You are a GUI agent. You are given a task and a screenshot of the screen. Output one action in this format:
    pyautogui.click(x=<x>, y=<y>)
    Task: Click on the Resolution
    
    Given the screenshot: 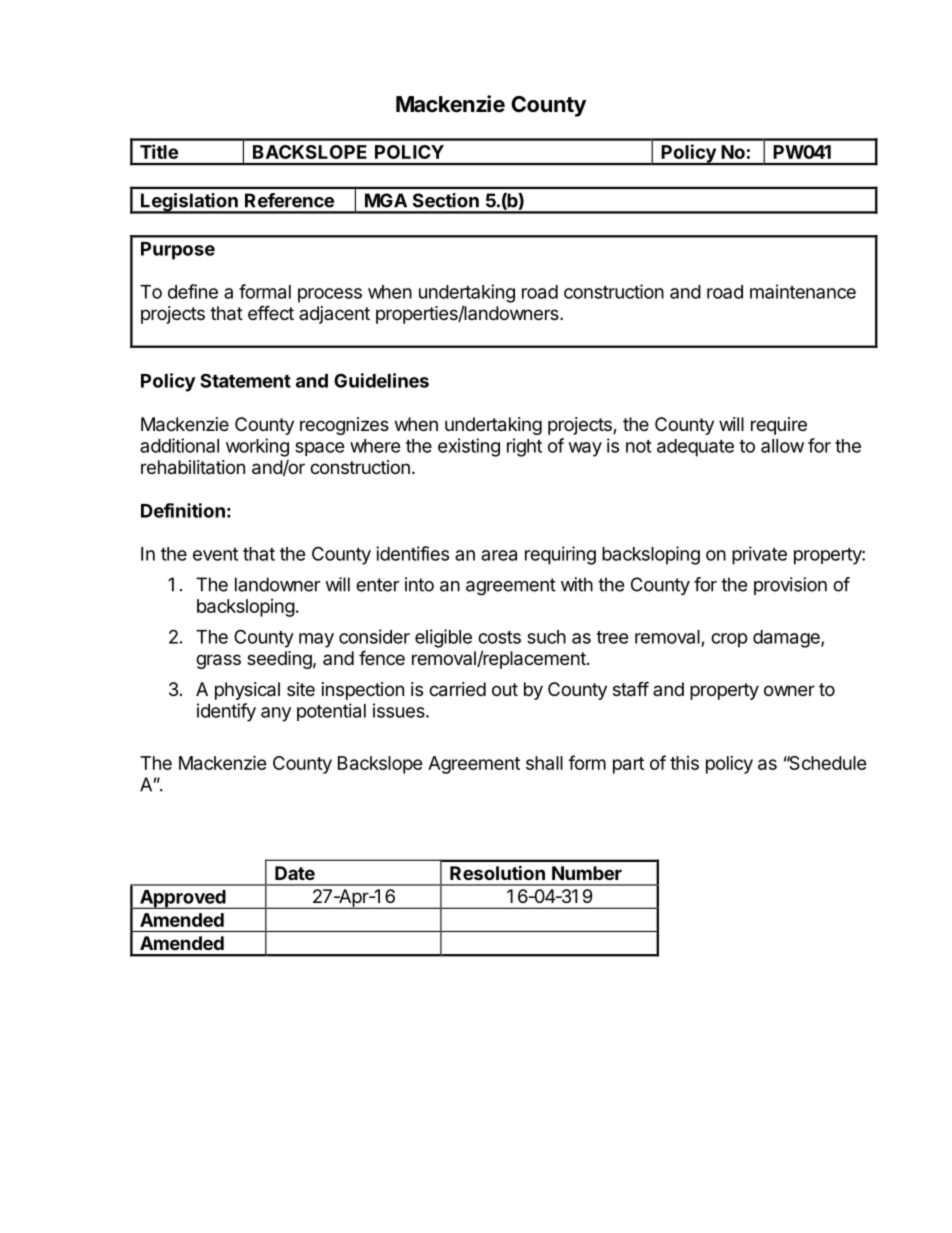 What is the action you would take?
    pyautogui.click(x=497, y=872)
